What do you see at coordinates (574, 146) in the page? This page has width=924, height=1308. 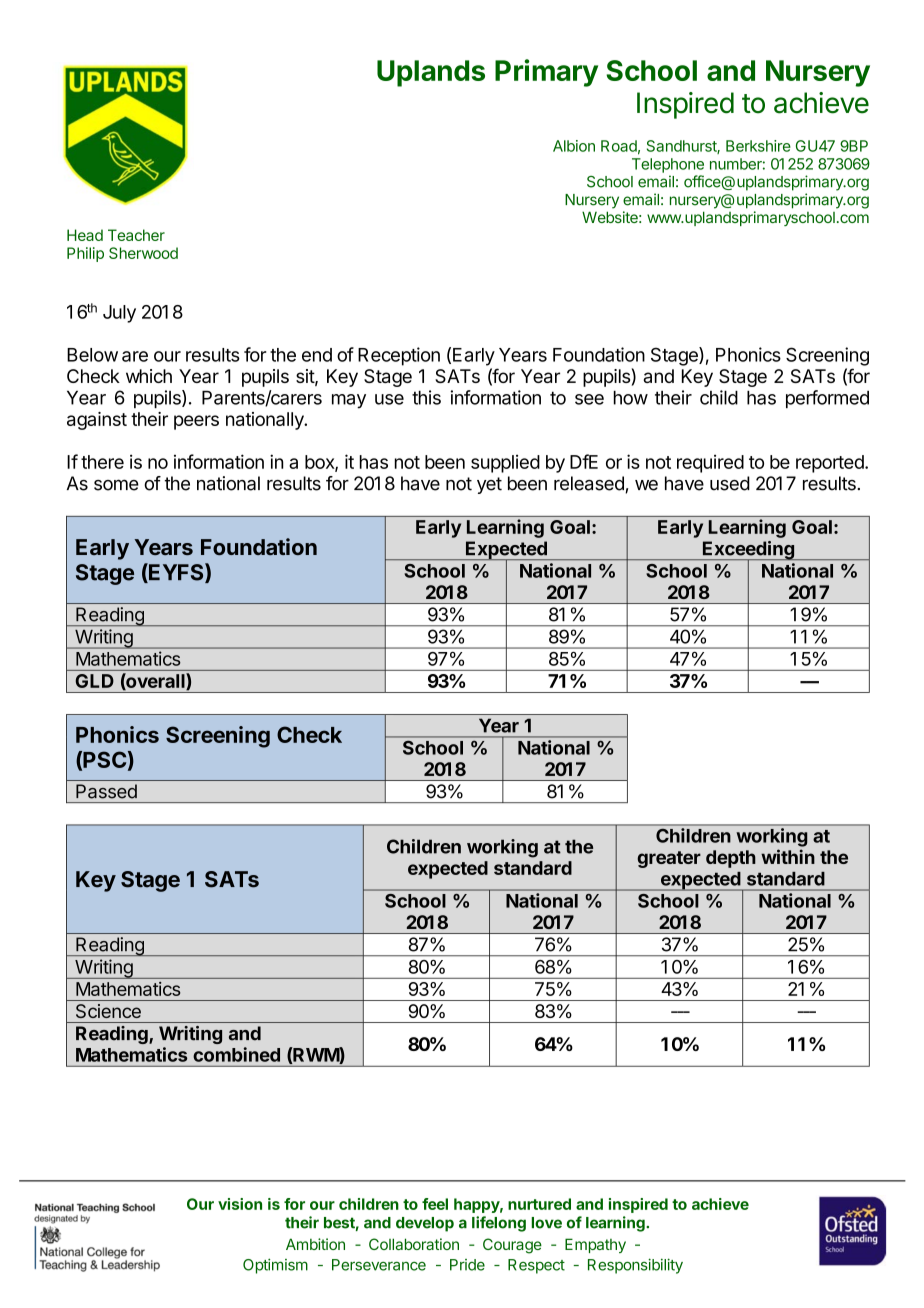 I see `Albion` at bounding box center [574, 146].
